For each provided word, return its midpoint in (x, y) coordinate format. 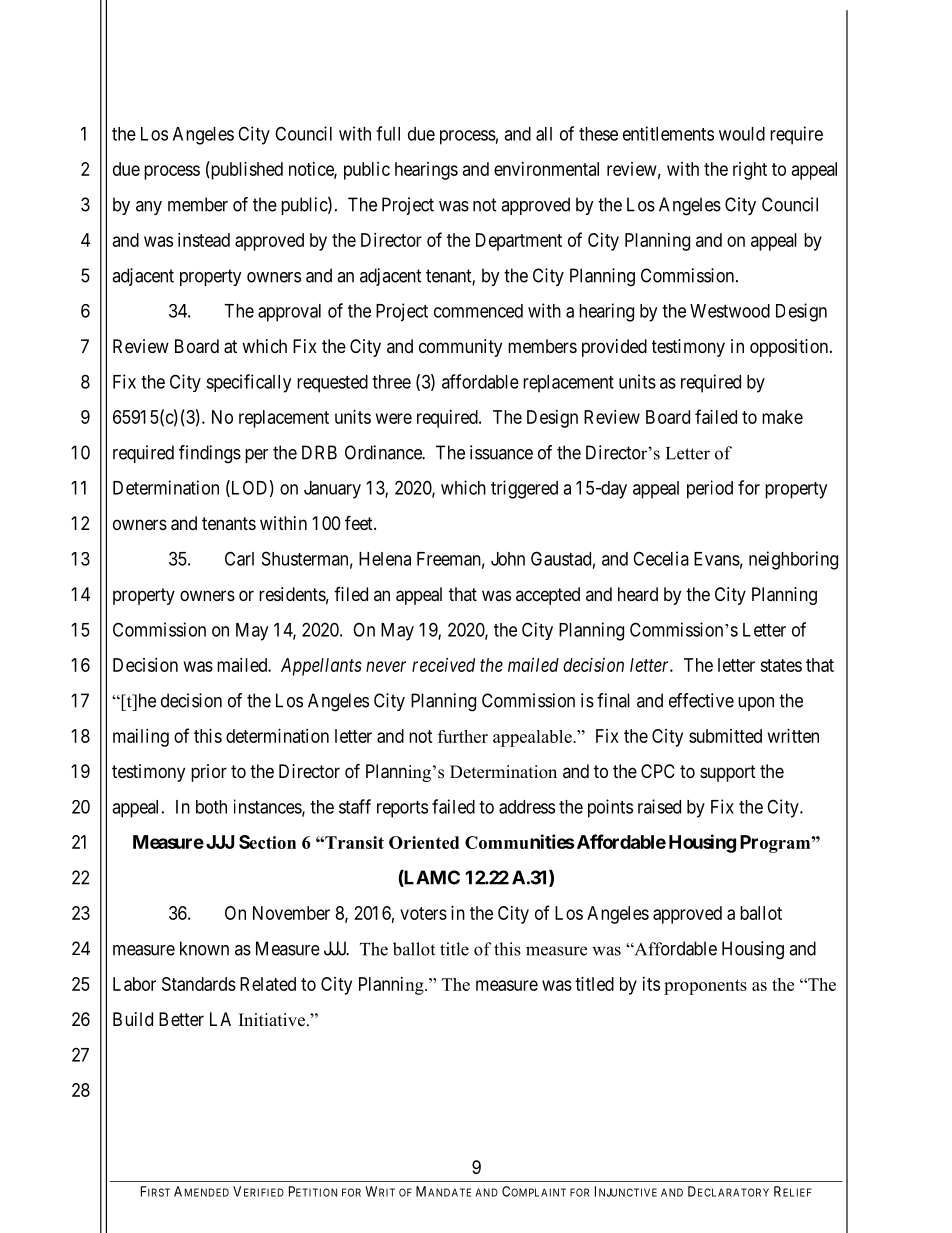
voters (423, 913)
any (149, 208)
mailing (141, 738)
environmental (546, 169)
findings (210, 454)
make (782, 417)
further (463, 736)
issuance (501, 452)
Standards (199, 984)
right (750, 171)
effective (701, 700)
